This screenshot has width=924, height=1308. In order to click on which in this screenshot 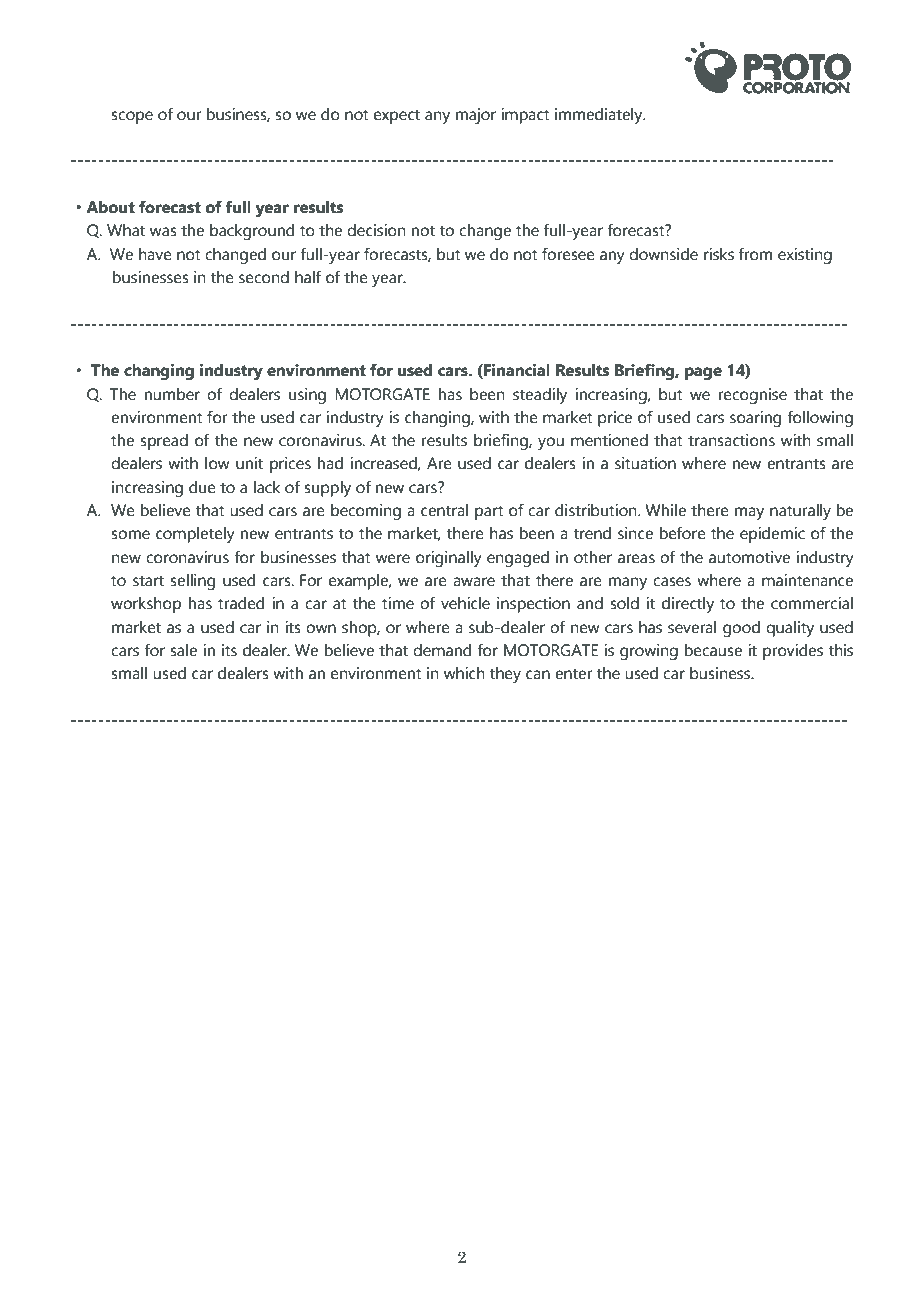, I will do `click(464, 673)`.
